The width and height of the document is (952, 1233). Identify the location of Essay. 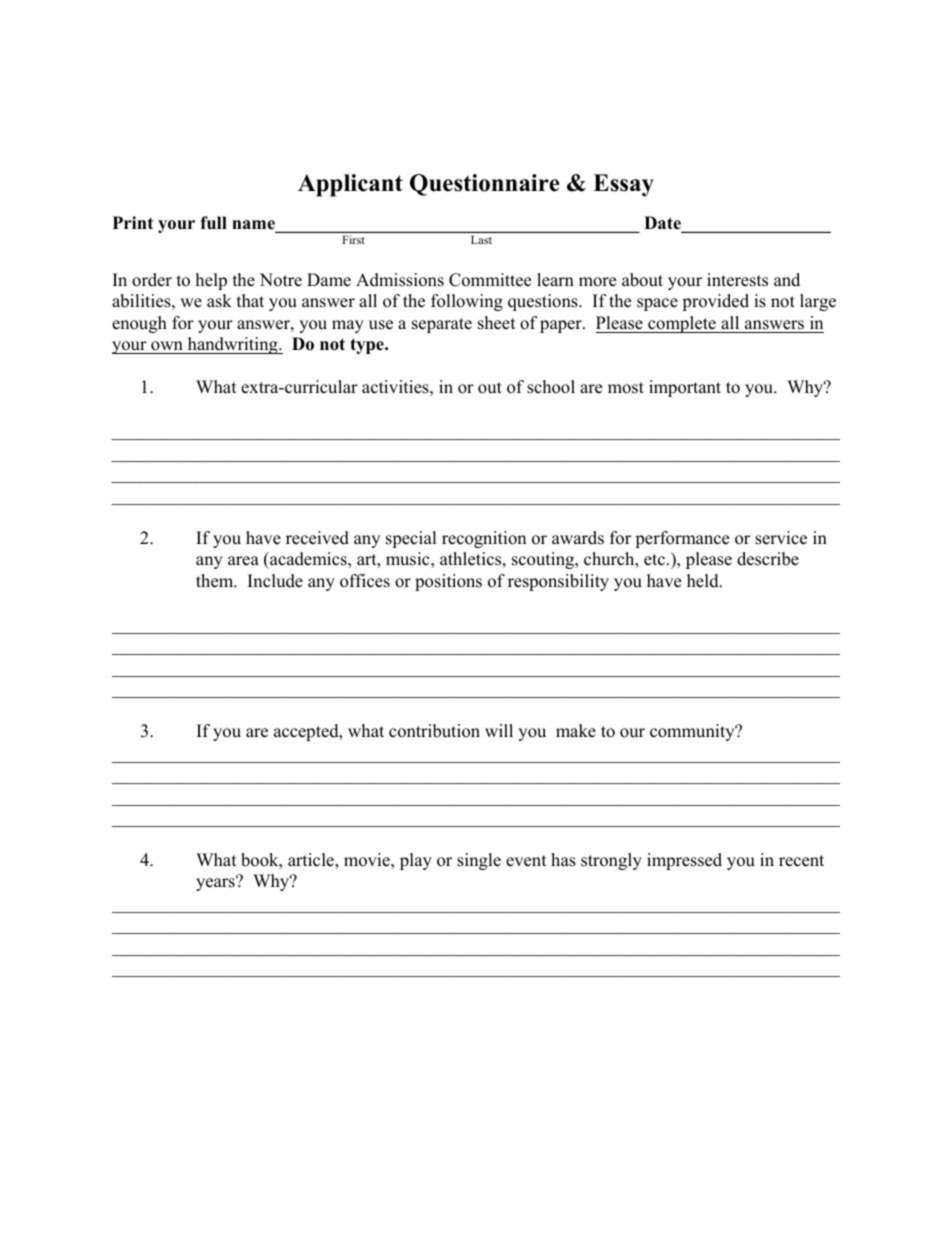
(623, 185).
